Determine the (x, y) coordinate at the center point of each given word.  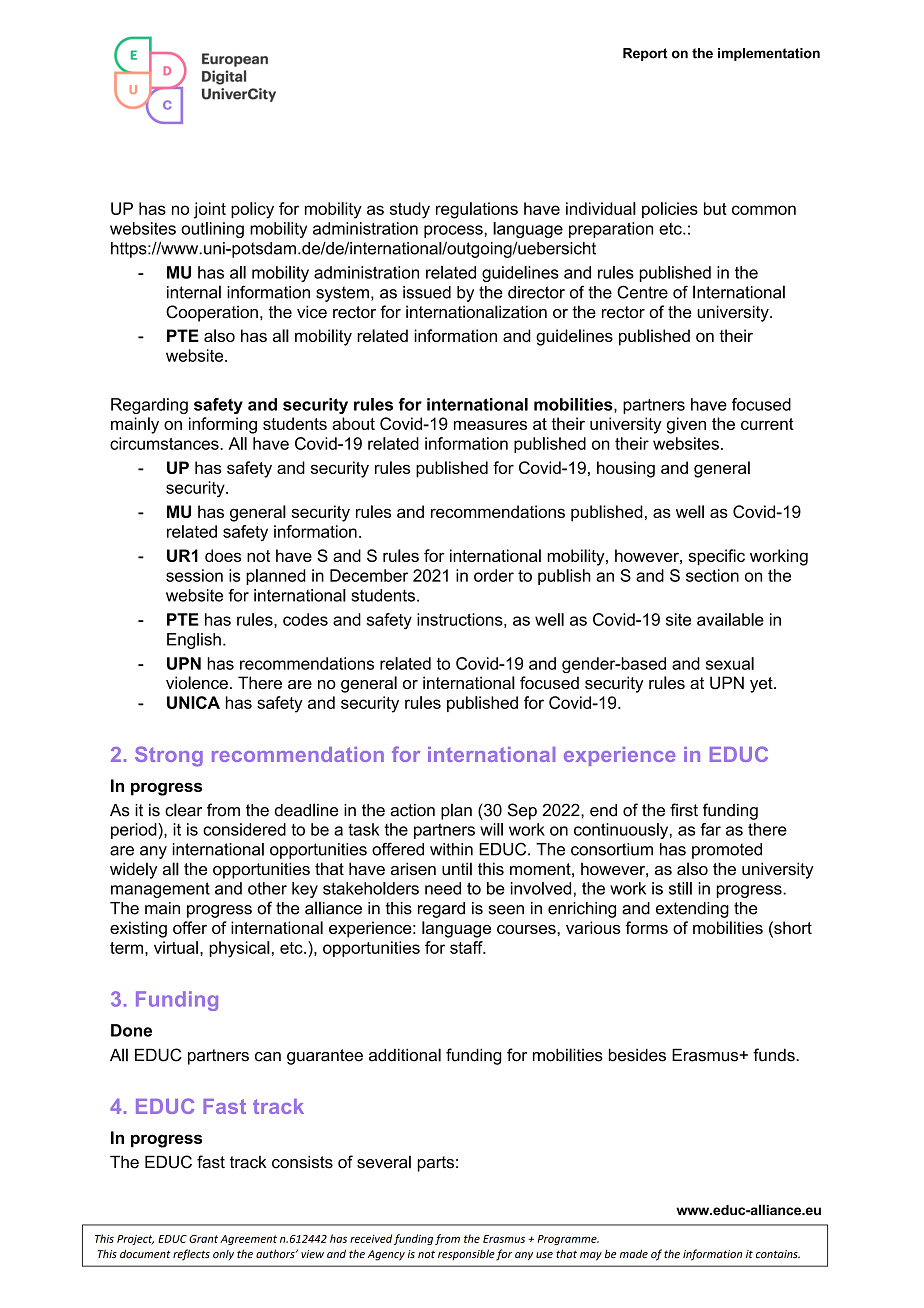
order (494, 575)
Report (645, 54)
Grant (203, 1239)
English (194, 641)
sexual (730, 663)
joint (210, 210)
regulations (477, 210)
